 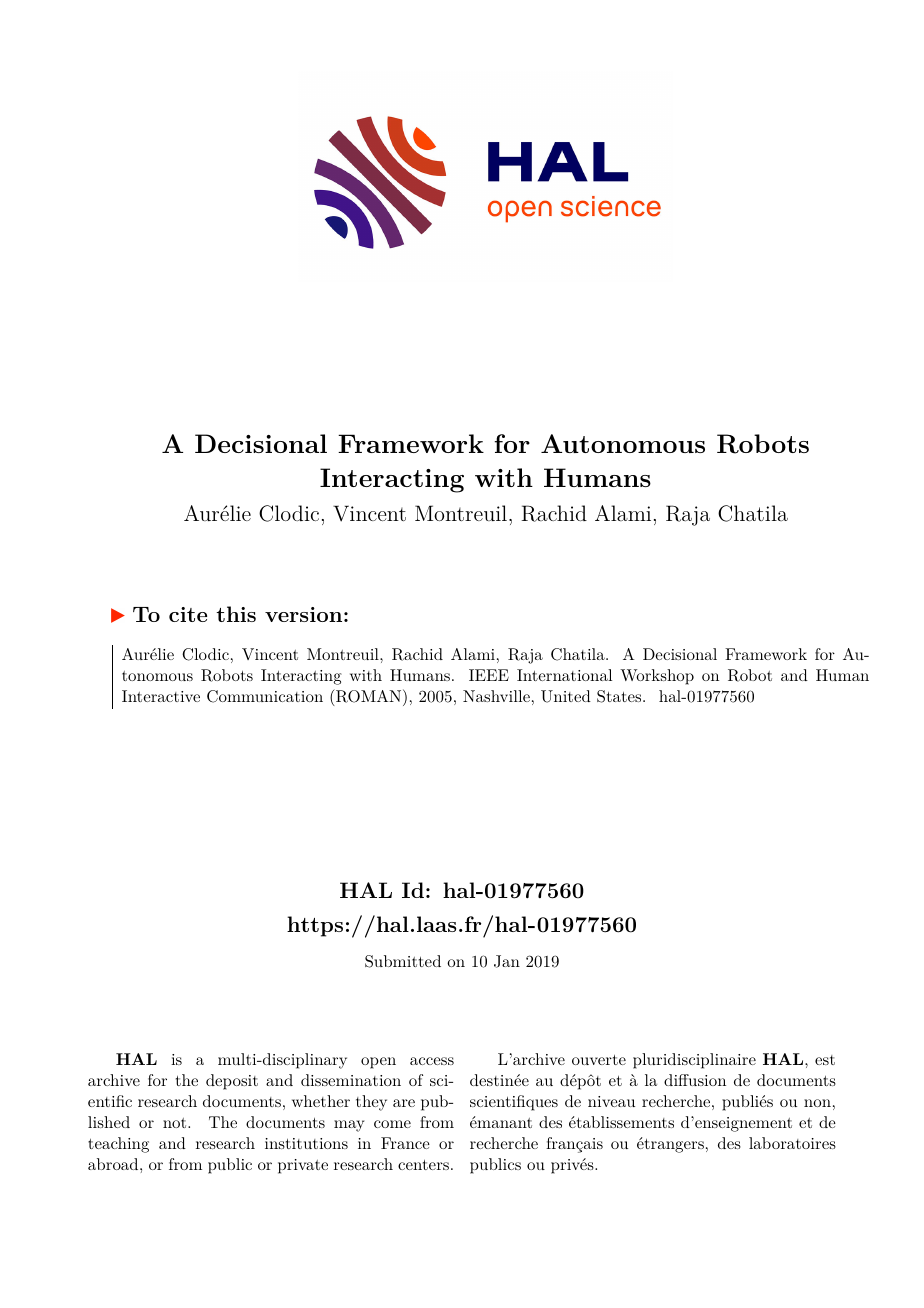 What do you see at coordinates (489, 675) in the screenshot?
I see `IEEE` at bounding box center [489, 675].
